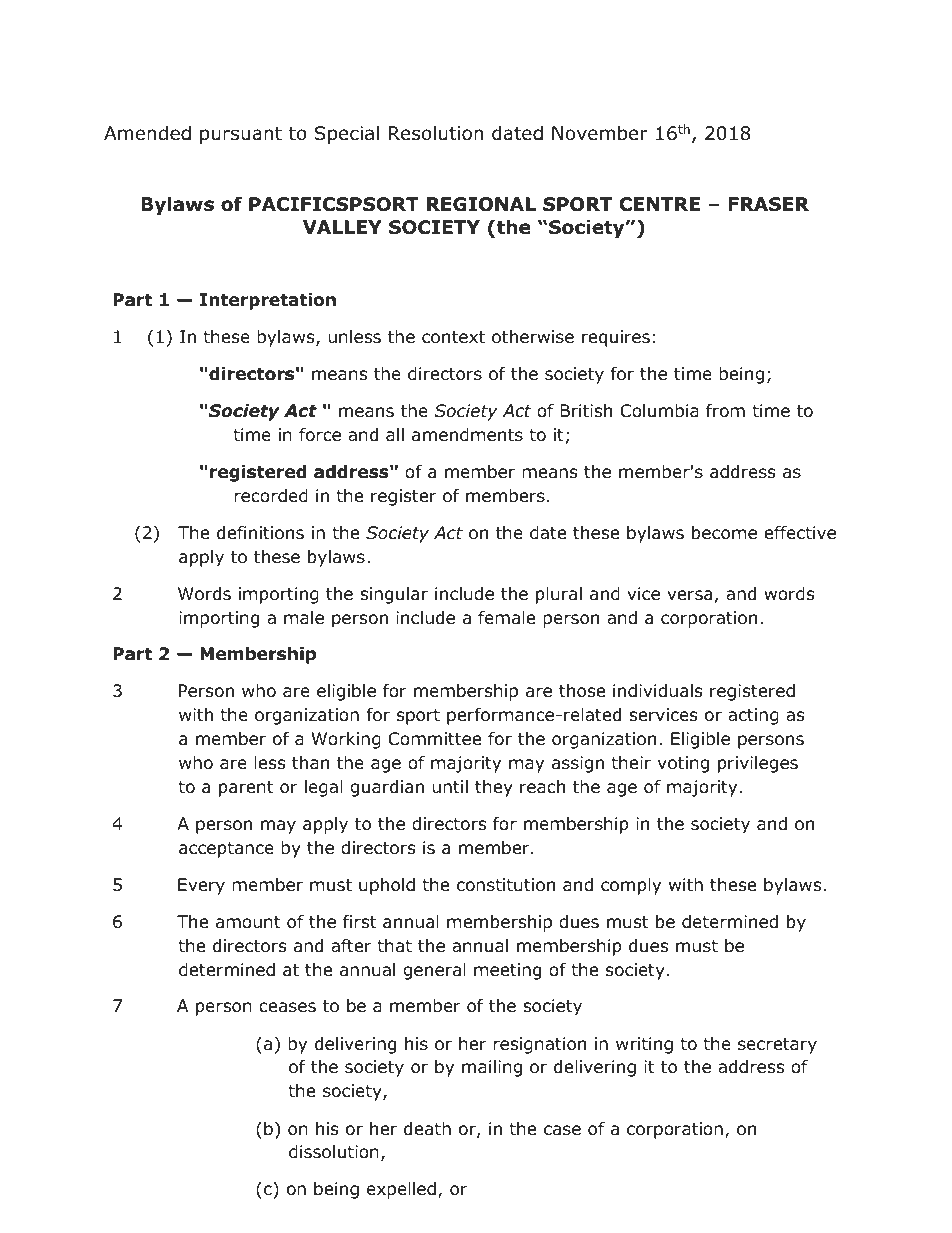 The width and height of the screenshot is (952, 1233). I want to click on FRASER, so click(768, 204).
